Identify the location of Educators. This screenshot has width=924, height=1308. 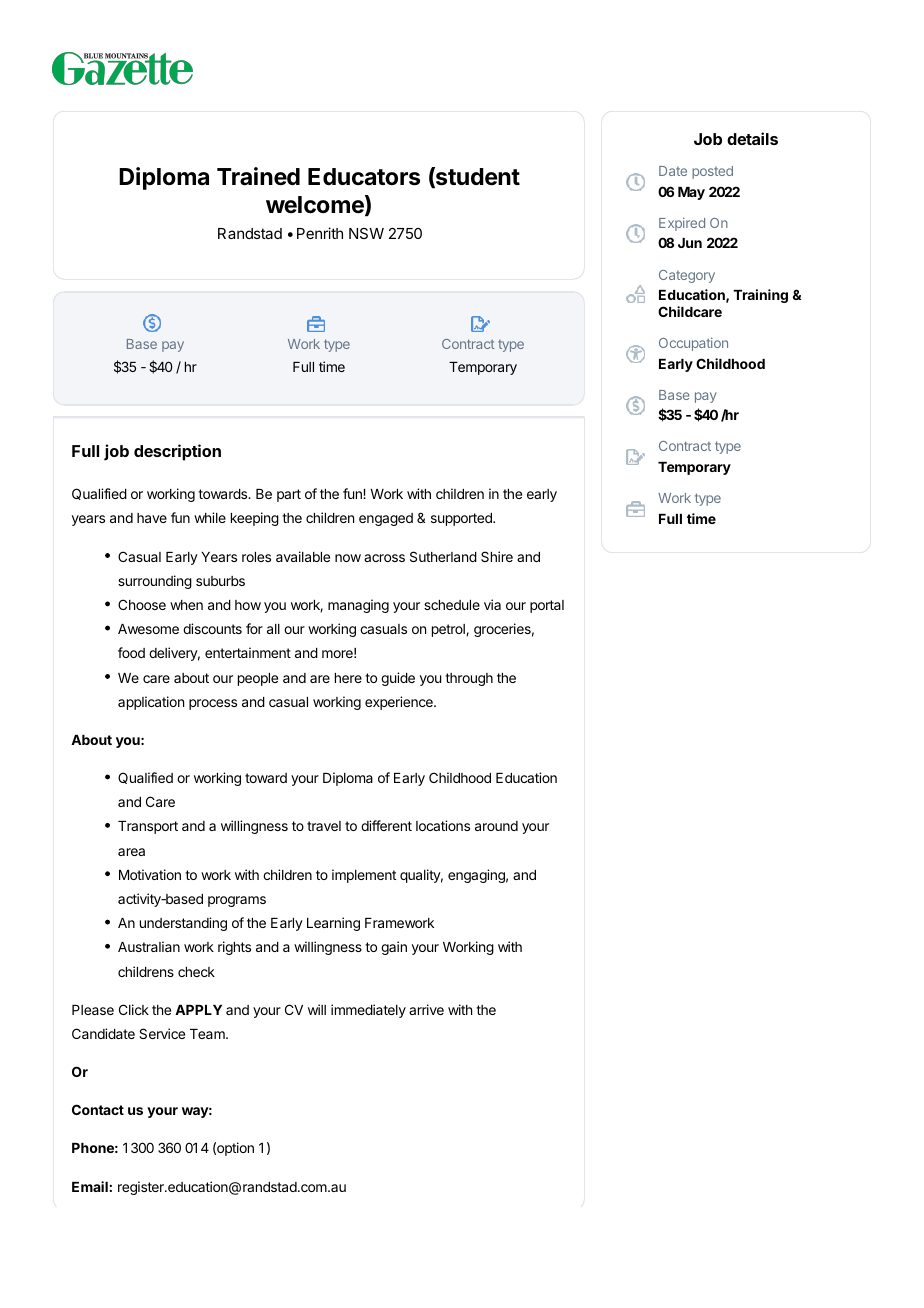
(364, 177).
